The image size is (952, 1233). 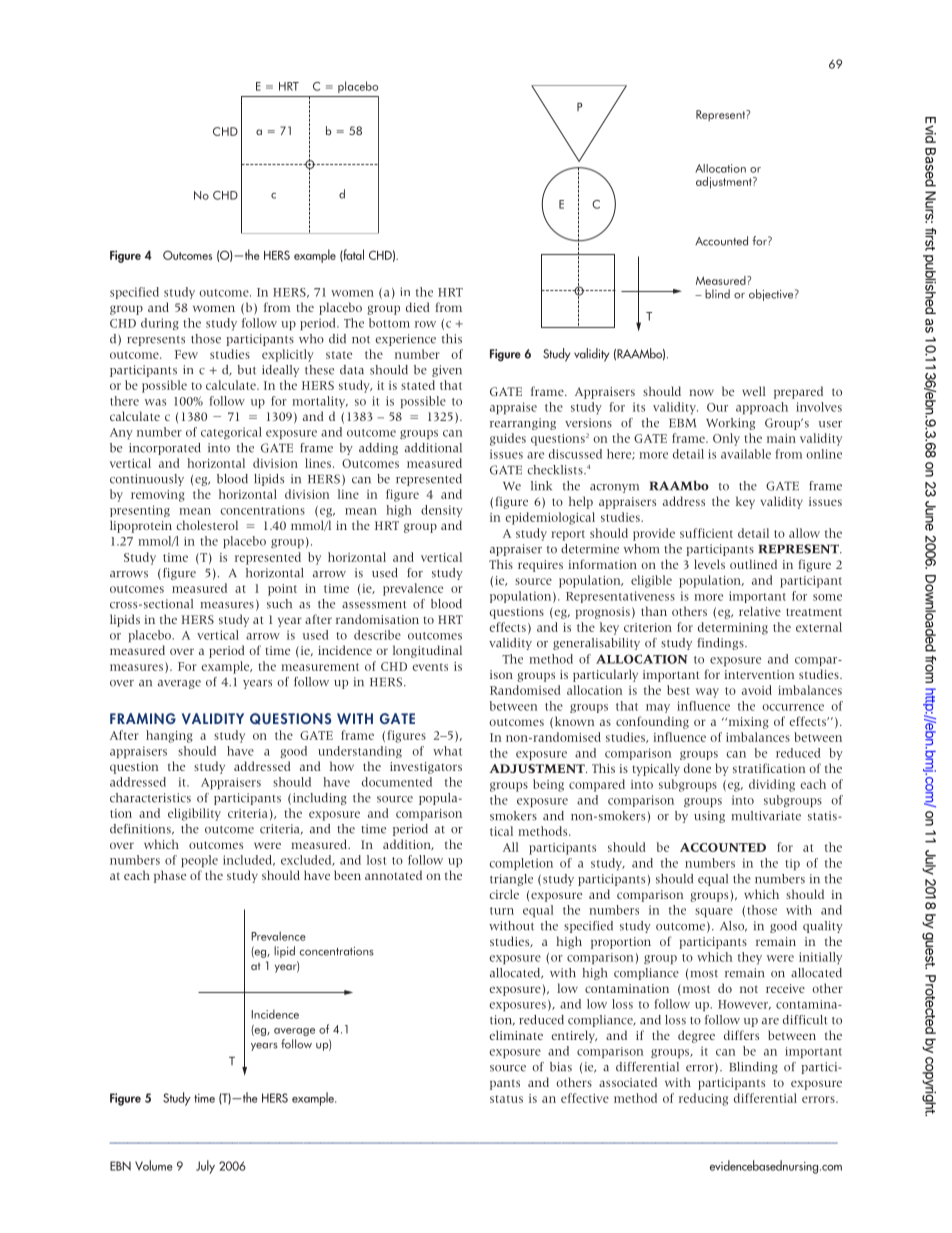 What do you see at coordinates (447, 371) in the screenshot?
I see `given` at bounding box center [447, 371].
